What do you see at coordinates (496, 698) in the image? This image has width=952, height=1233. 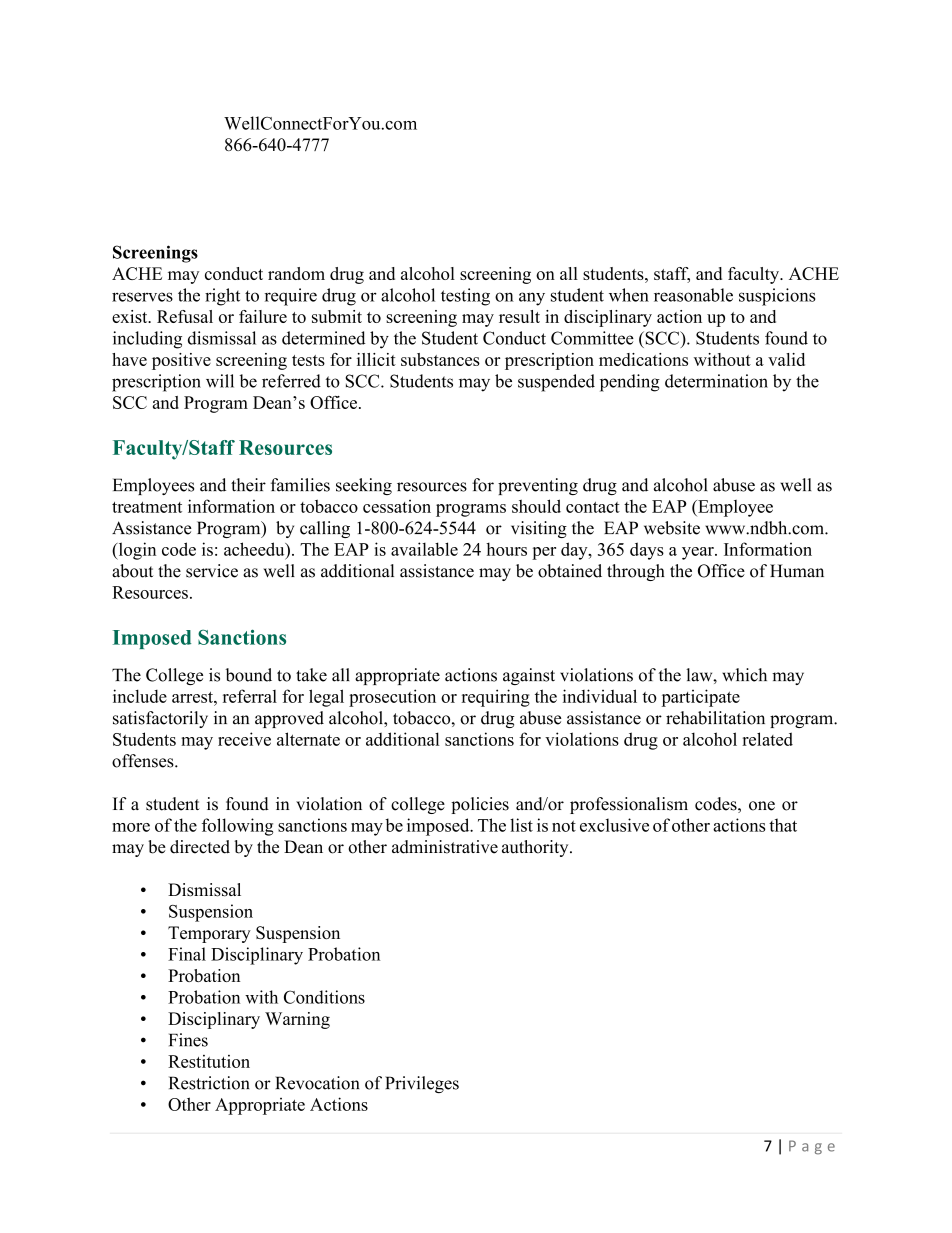 I see `requiring` at bounding box center [496, 698].
